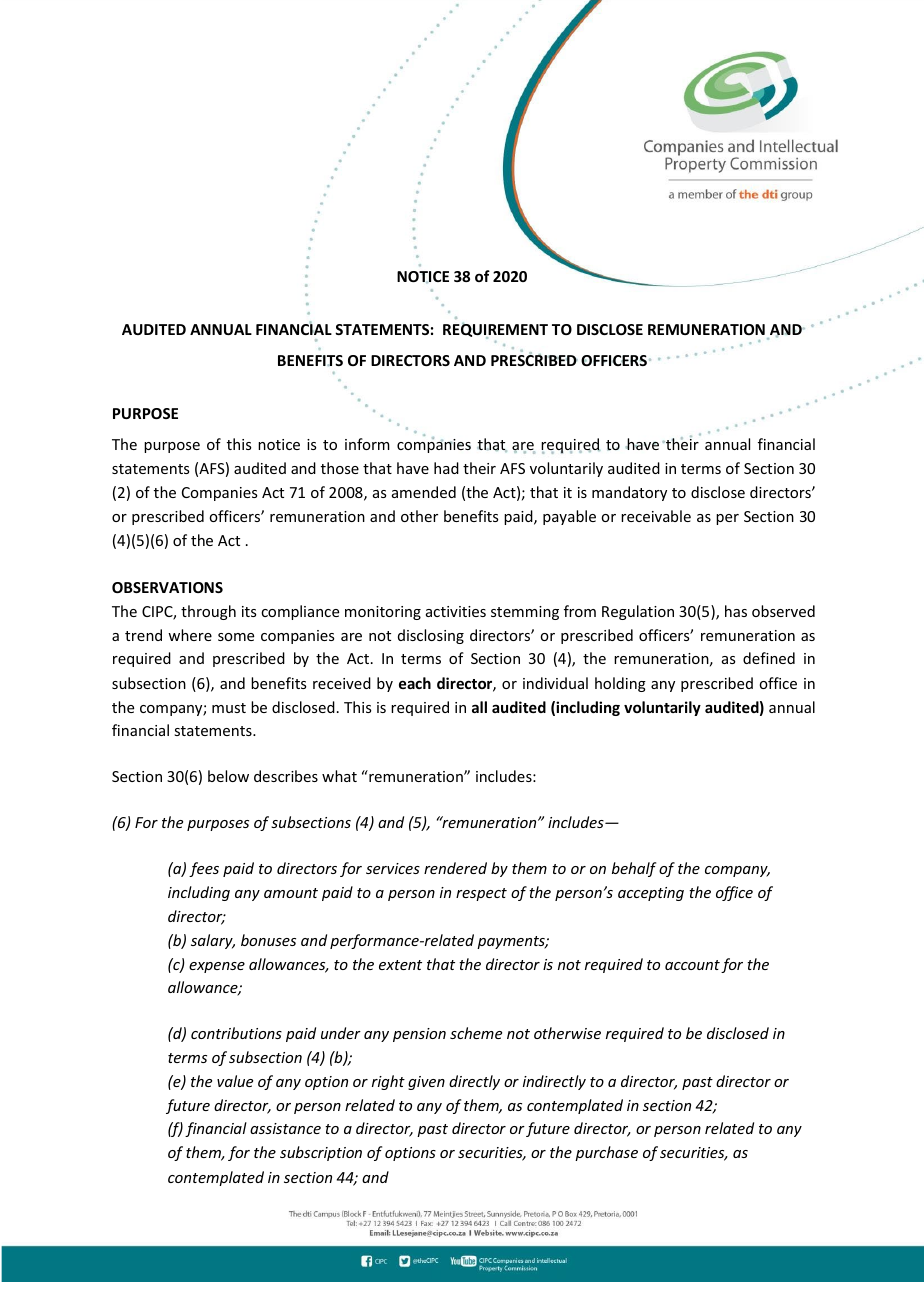 The height and width of the screenshot is (1310, 924). What do you see at coordinates (208, 612) in the screenshot?
I see `through` at bounding box center [208, 612].
